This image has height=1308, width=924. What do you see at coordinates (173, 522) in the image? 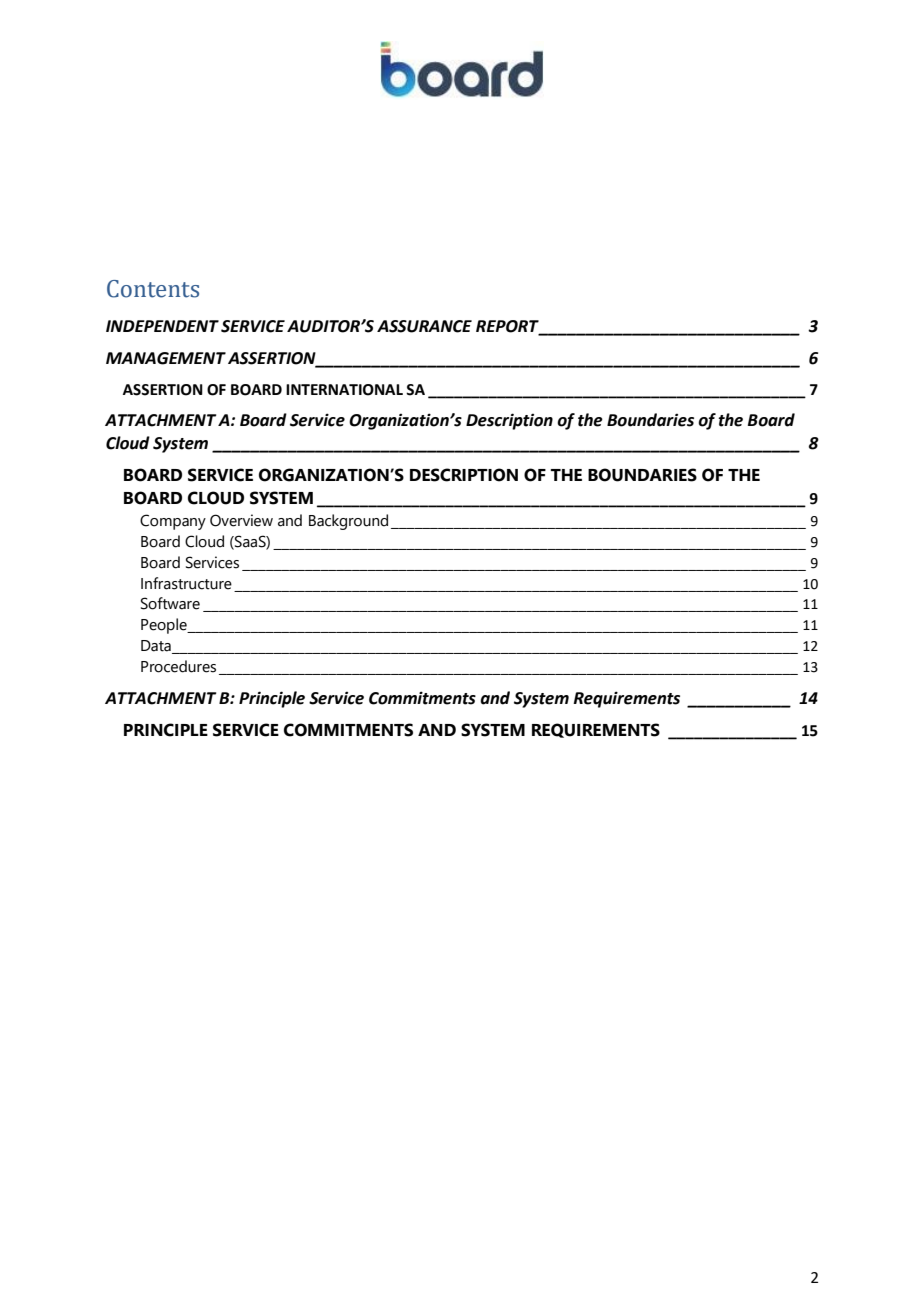
I see `Company` at bounding box center [173, 522].
